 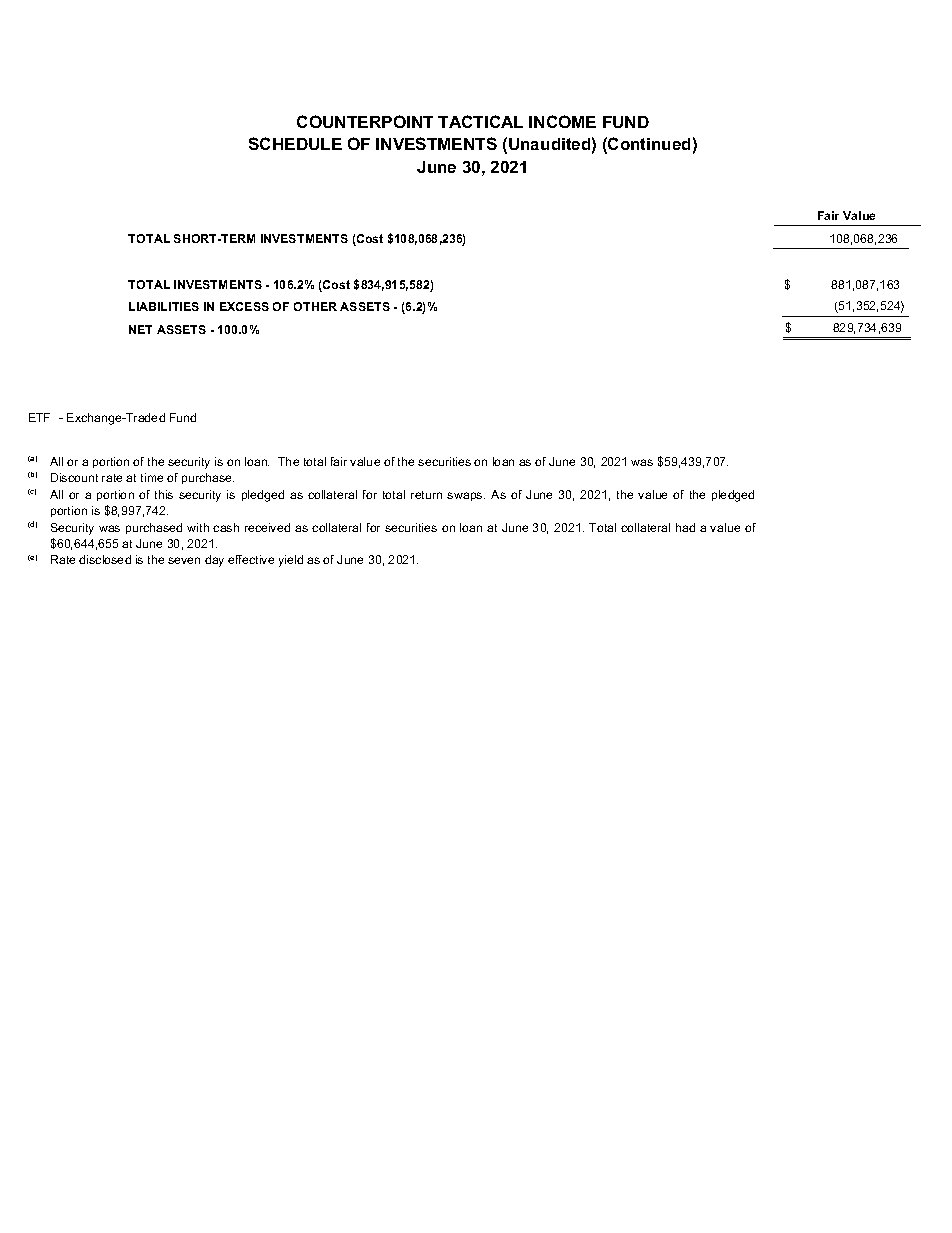 I want to click on COUNTERPOINT, so click(x=365, y=121).
